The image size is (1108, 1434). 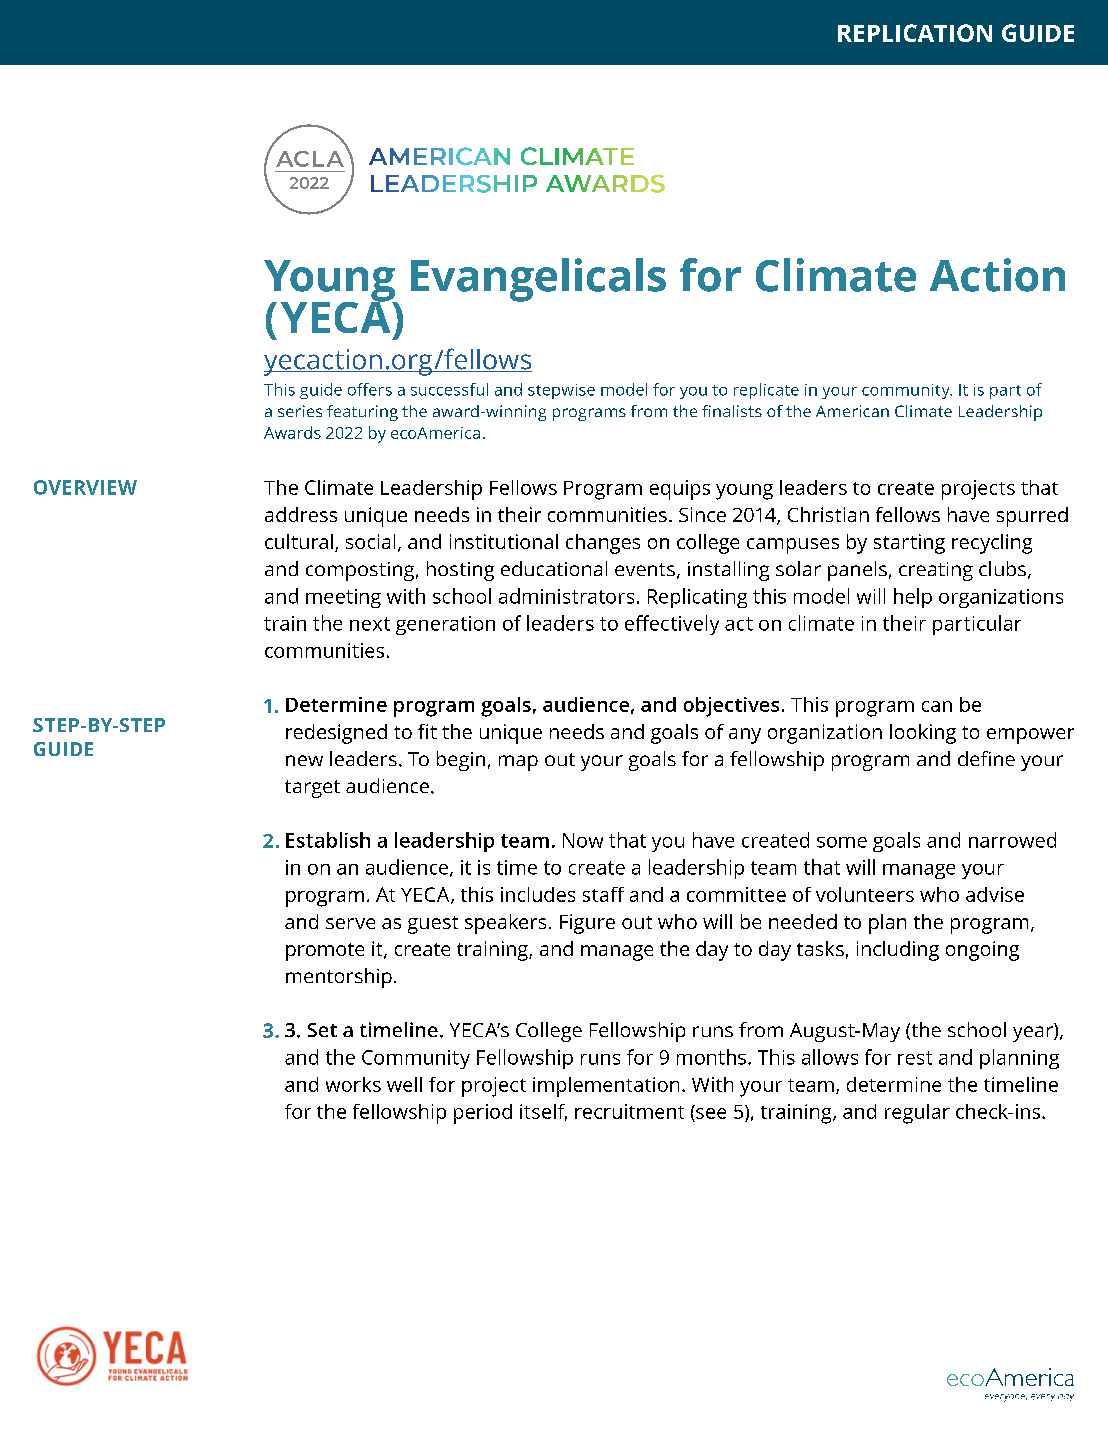 I want to click on Evangelicals, so click(x=538, y=280).
